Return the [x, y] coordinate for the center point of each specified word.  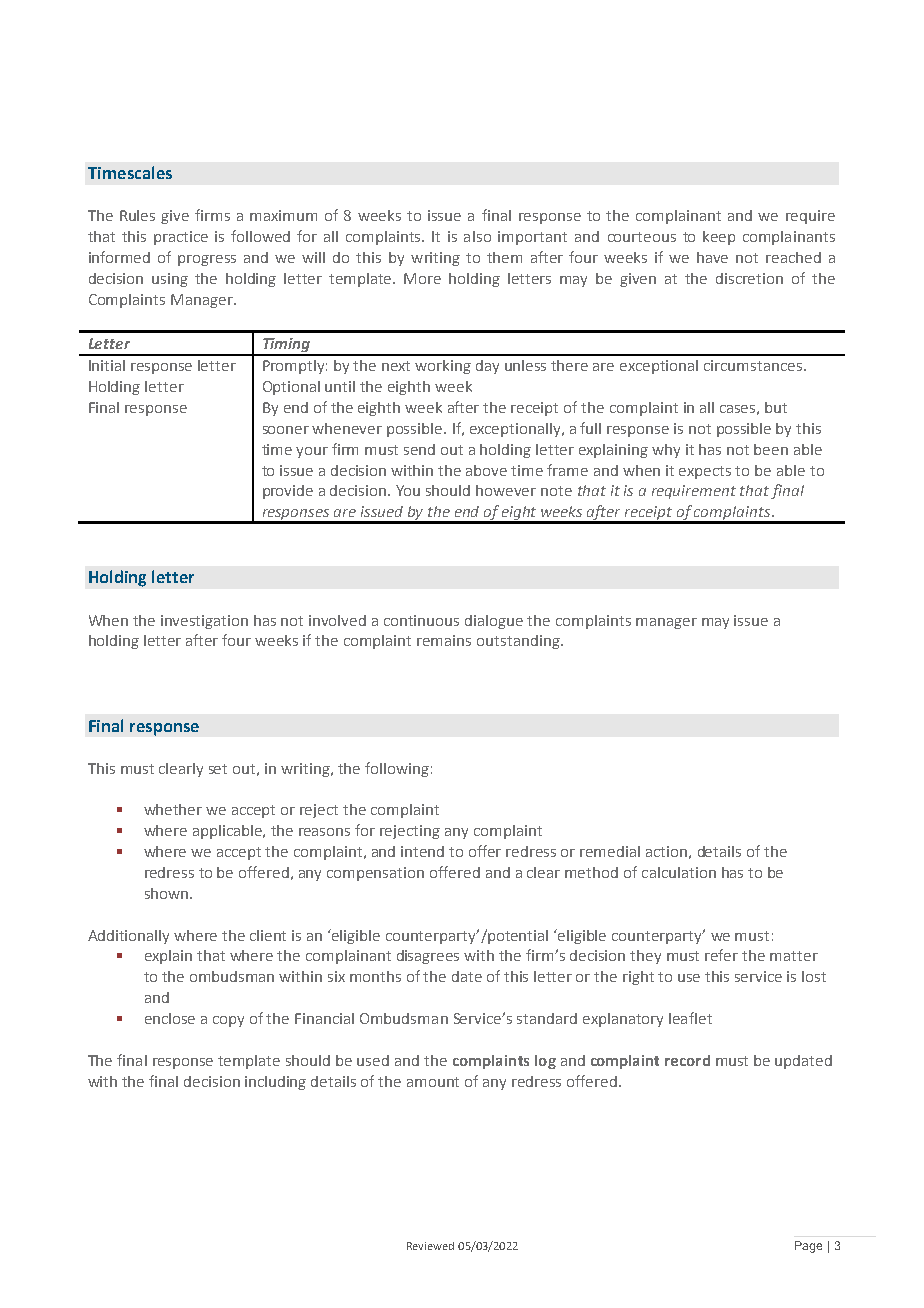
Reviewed [430, 1246]
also [477, 236]
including [275, 1083]
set [218, 769]
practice [181, 238]
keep [719, 238]
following [397, 769]
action [666, 851]
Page [808, 1247]
